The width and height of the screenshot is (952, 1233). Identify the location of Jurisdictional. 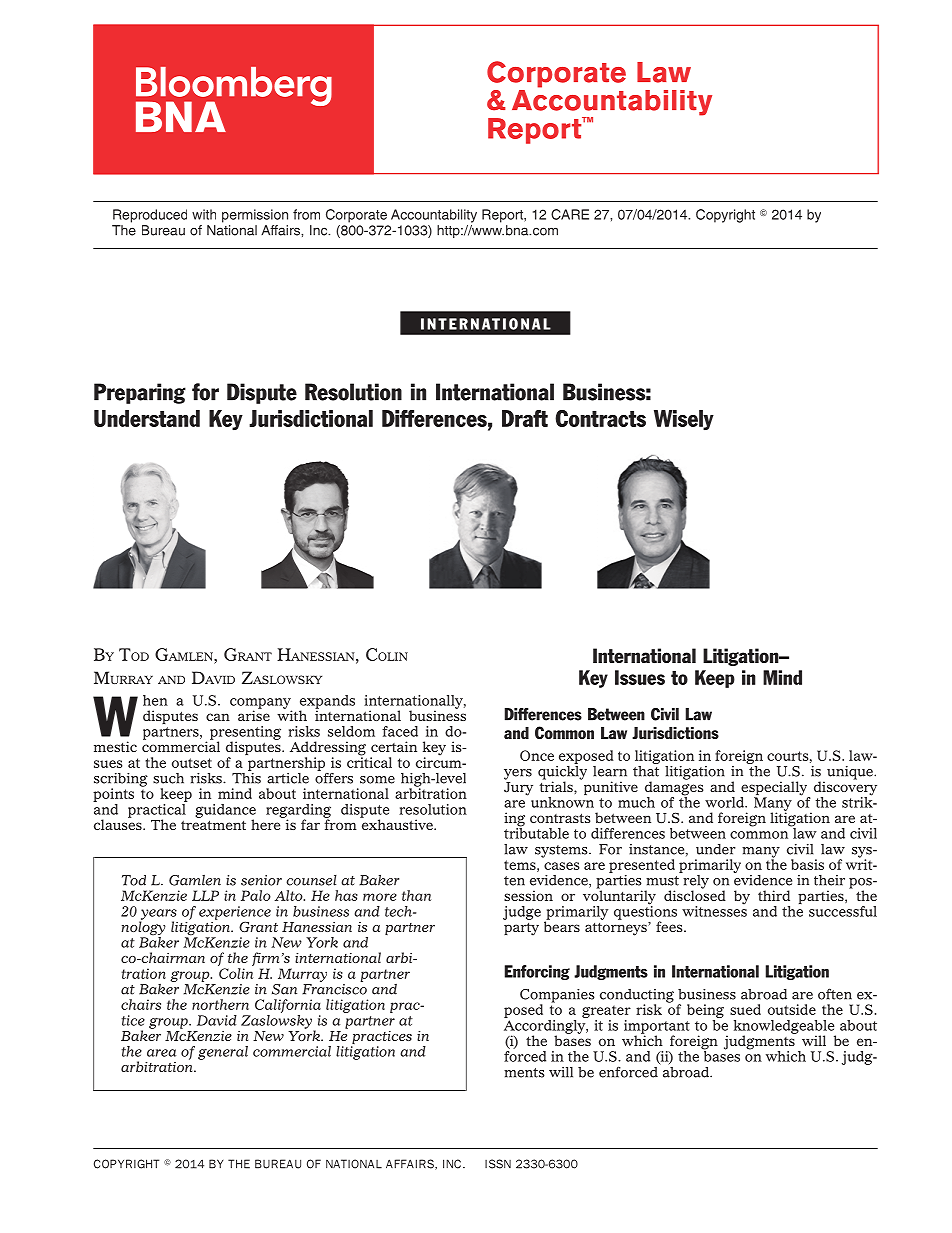
(311, 418).
